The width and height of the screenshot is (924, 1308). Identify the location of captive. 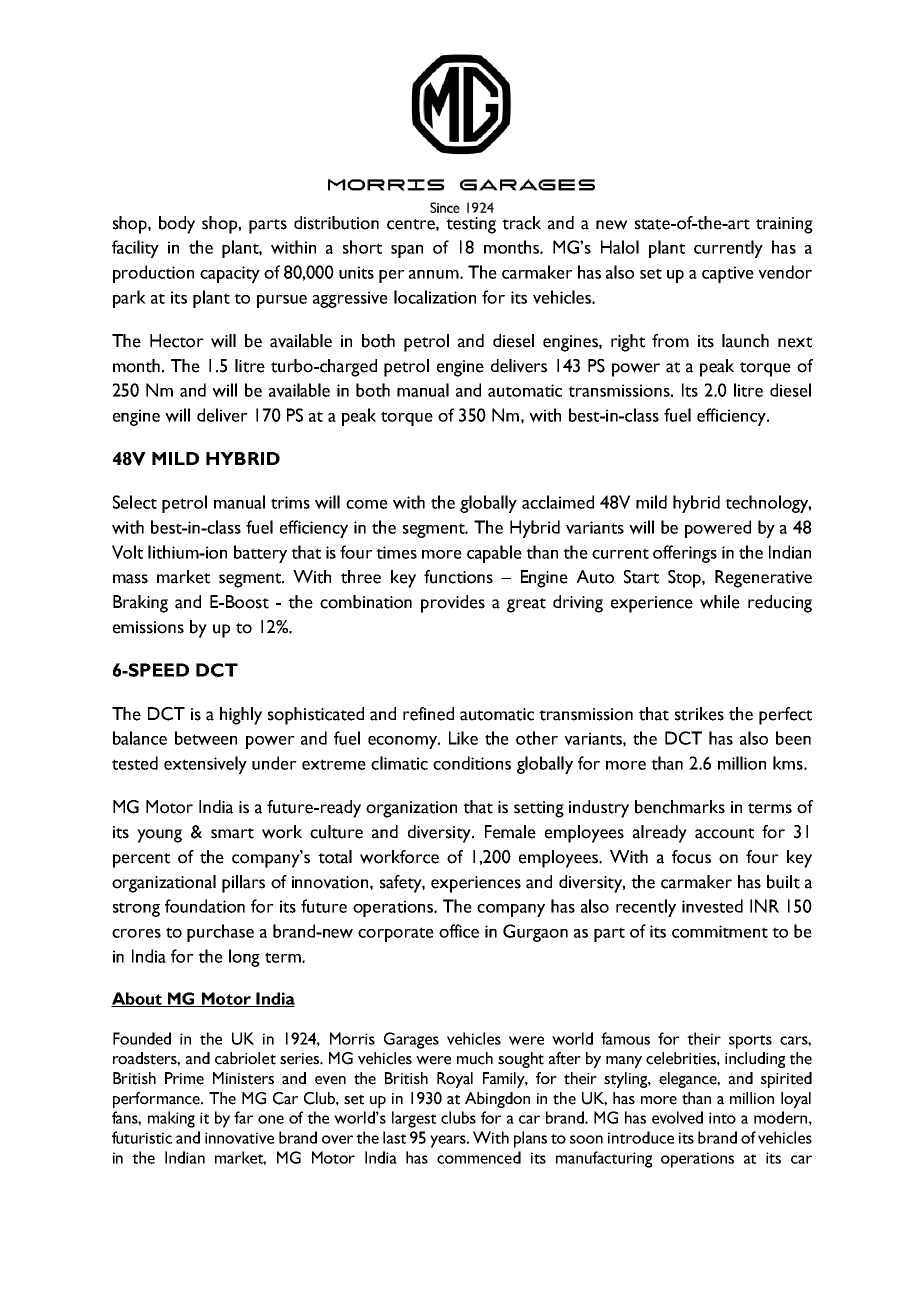
(728, 274).
